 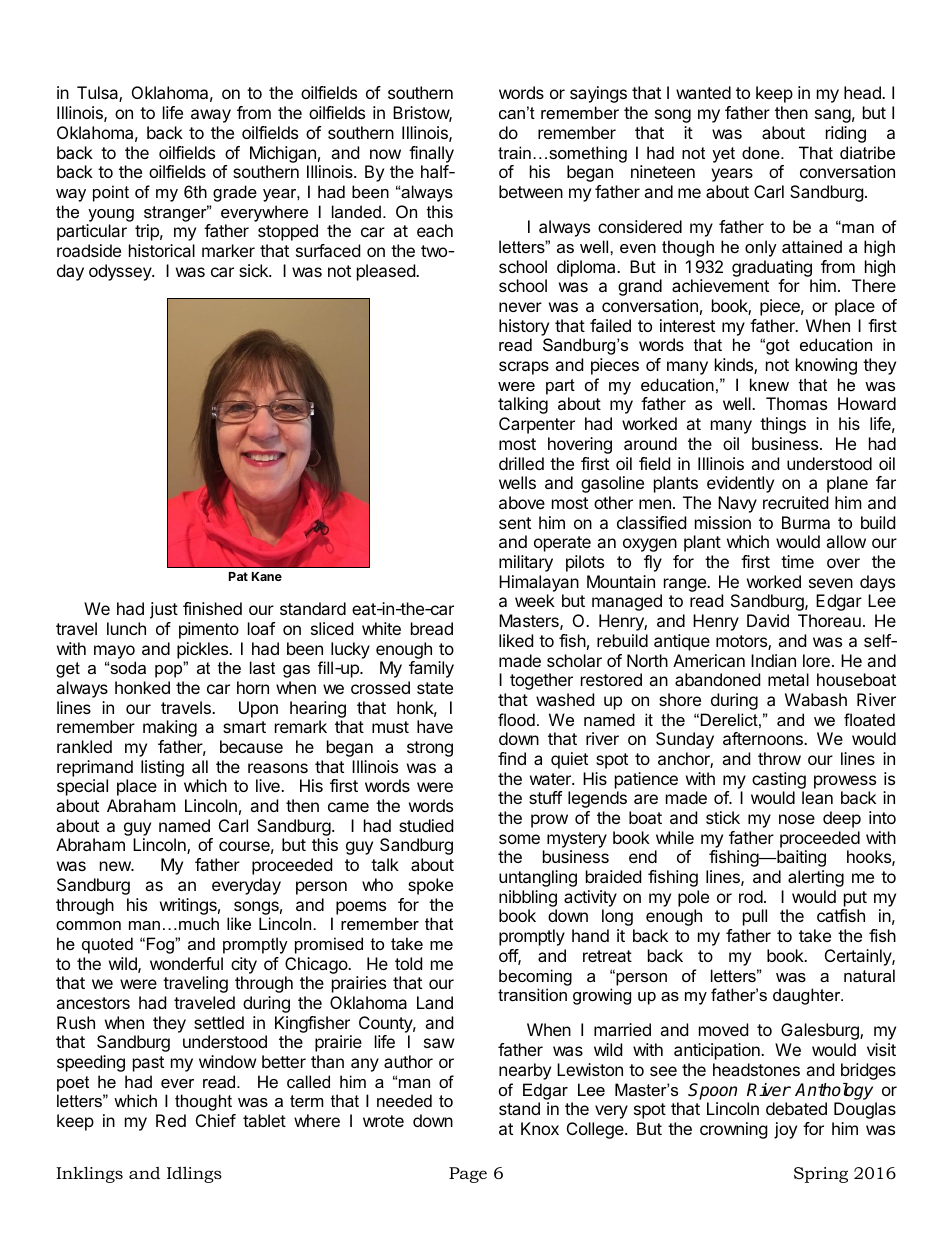 What do you see at coordinates (768, 620) in the screenshot?
I see `David` at bounding box center [768, 620].
